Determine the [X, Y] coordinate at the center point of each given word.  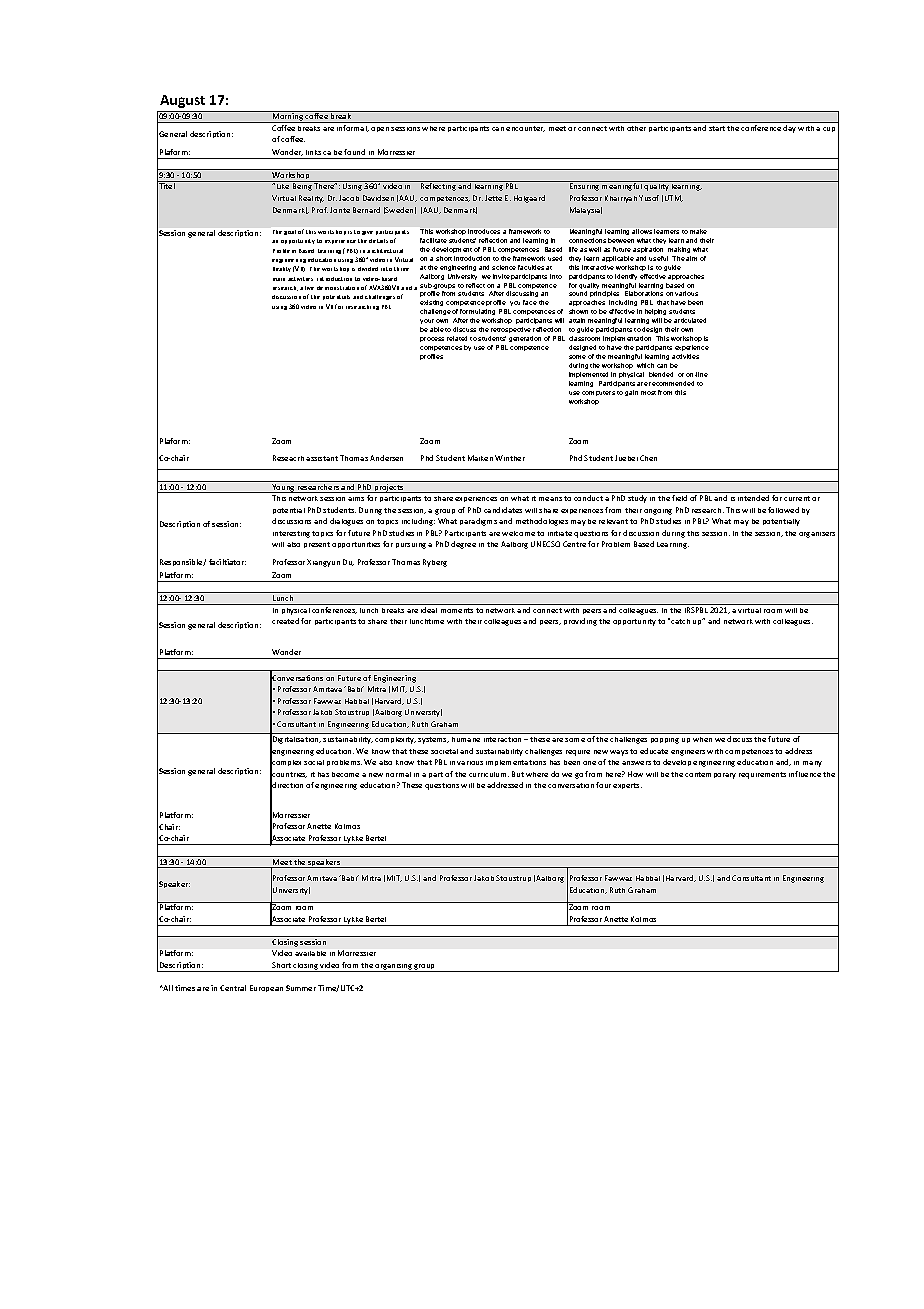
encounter [525, 129]
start [717, 128]
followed [783, 510]
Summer [301, 988]
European [266, 988]
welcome [518, 533]
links [313, 152]
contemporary [710, 775]
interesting [291, 534]
